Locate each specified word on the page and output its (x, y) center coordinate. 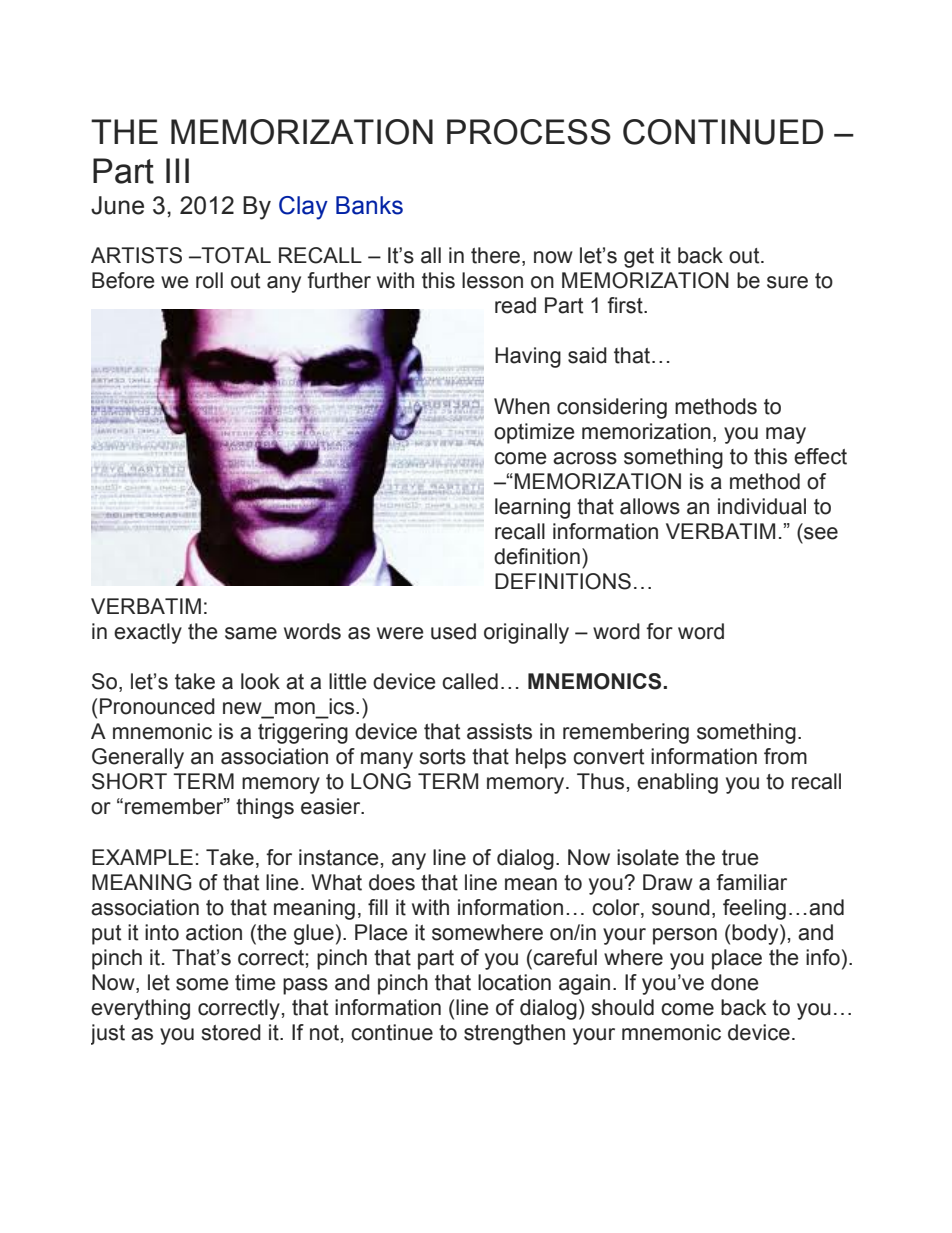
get (639, 258)
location (514, 982)
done (735, 982)
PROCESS (529, 132)
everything (140, 1009)
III (177, 170)
